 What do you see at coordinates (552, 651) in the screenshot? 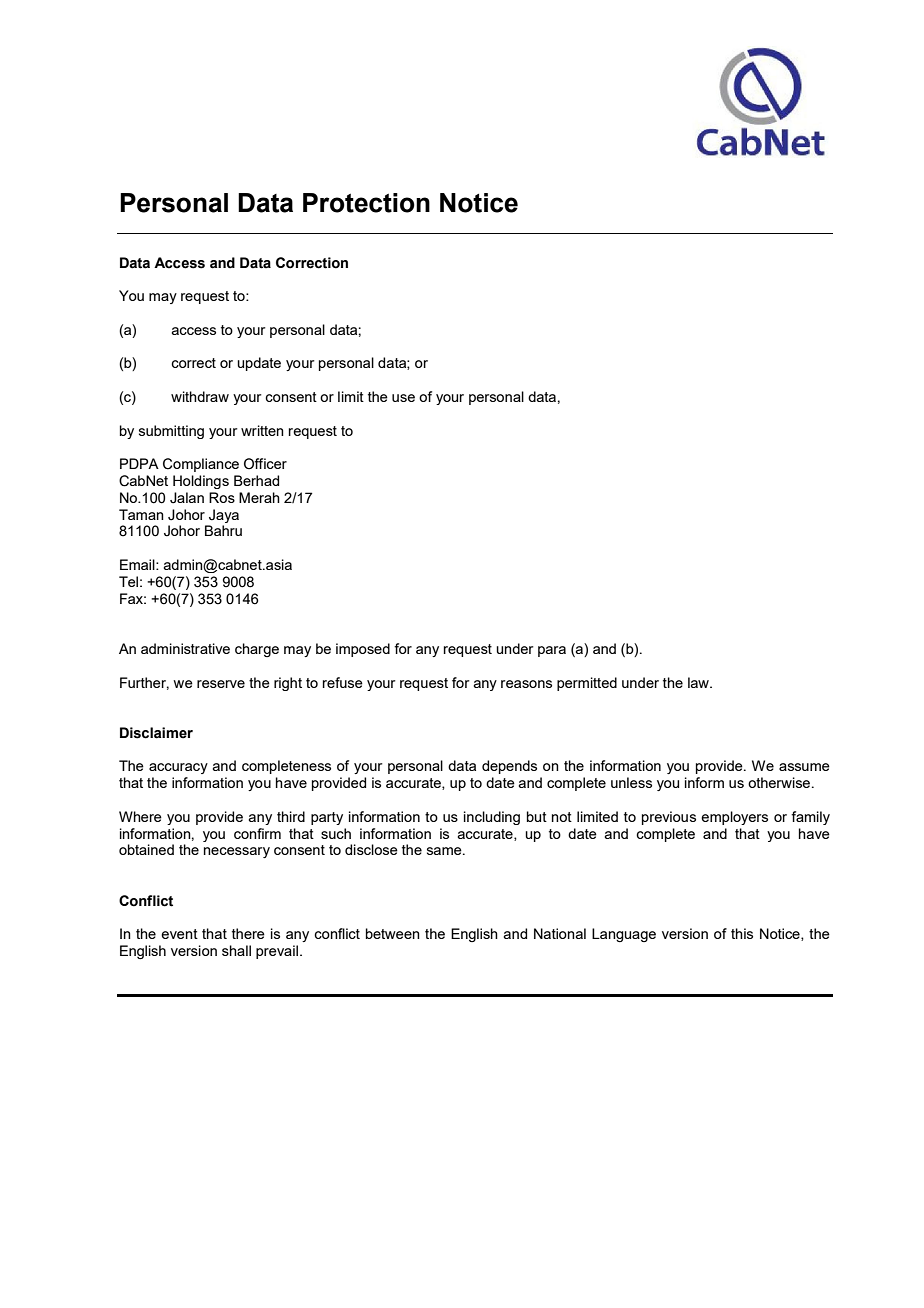
I see `para` at bounding box center [552, 651].
